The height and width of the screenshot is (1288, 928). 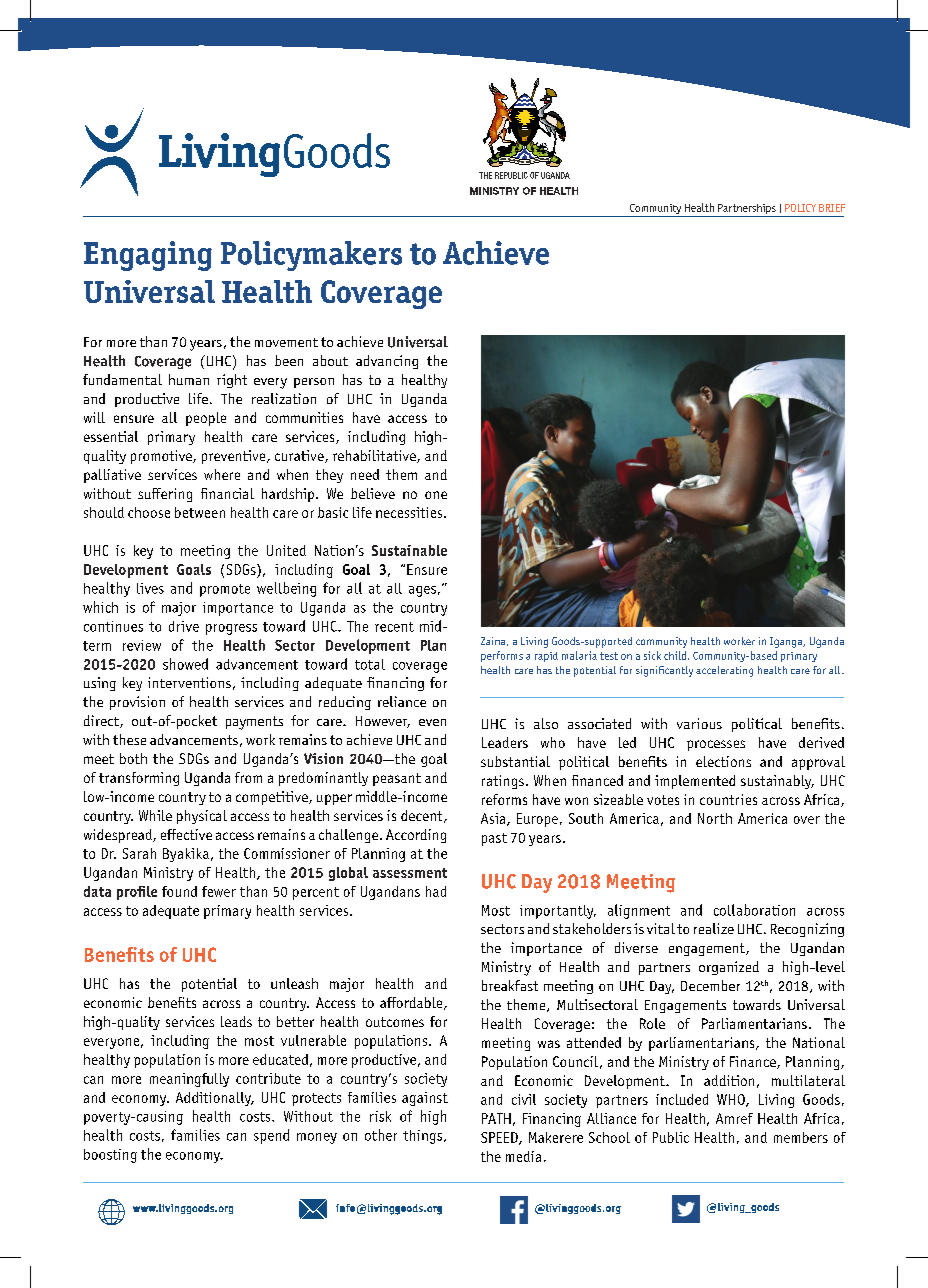 I want to click on interventions, so click(x=189, y=682).
